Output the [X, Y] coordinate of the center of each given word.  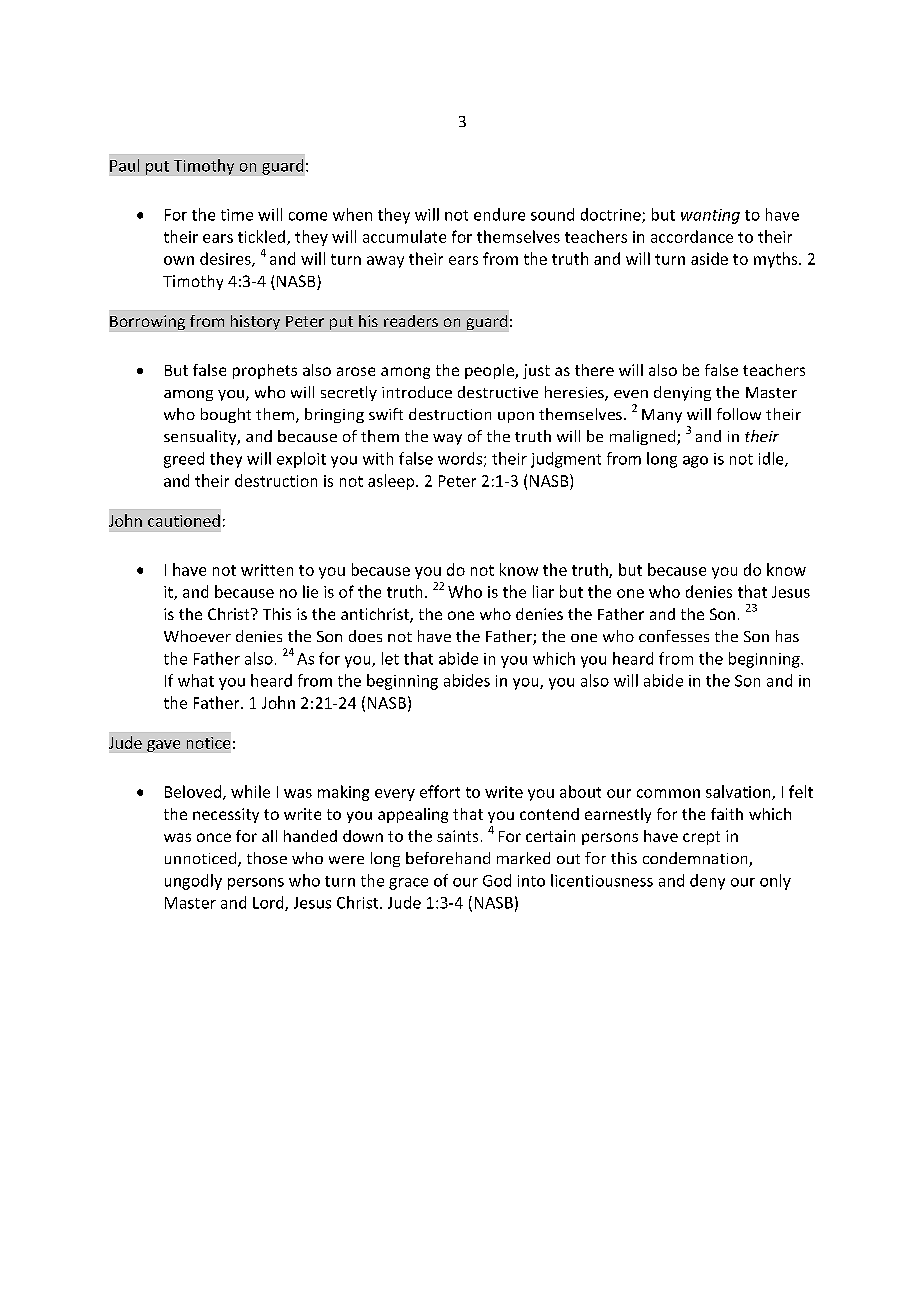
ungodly [193, 882]
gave [163, 746]
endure [499, 214]
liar [543, 591]
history [255, 322]
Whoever [197, 636]
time [237, 215]
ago [695, 462]
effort [440, 791]
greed [184, 460]
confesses [674, 636]
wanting [710, 216]
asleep [392, 482]
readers [411, 321]
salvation [739, 792]
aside [709, 258]
